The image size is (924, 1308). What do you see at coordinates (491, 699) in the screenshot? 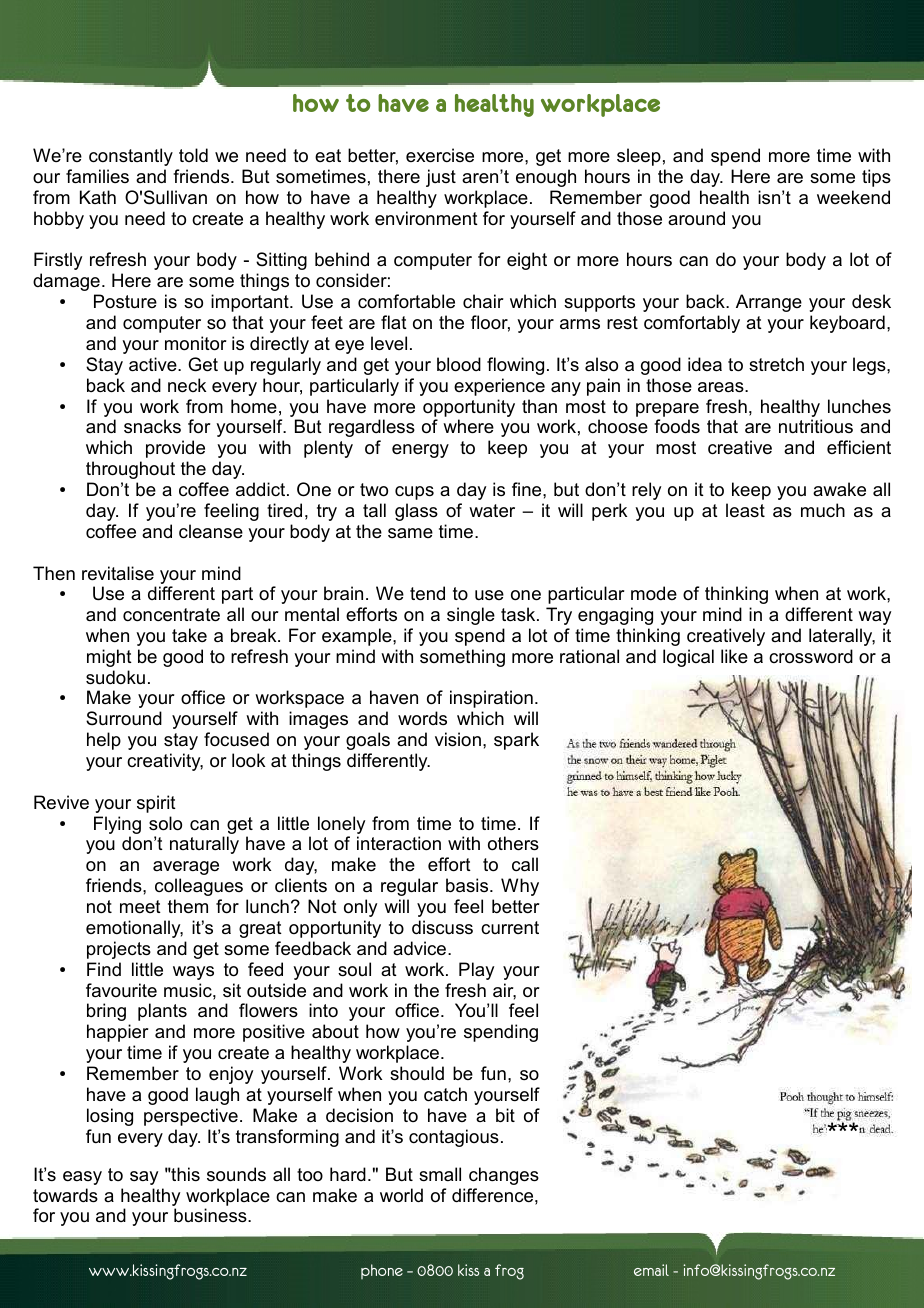
I see `inspiration` at bounding box center [491, 699].
